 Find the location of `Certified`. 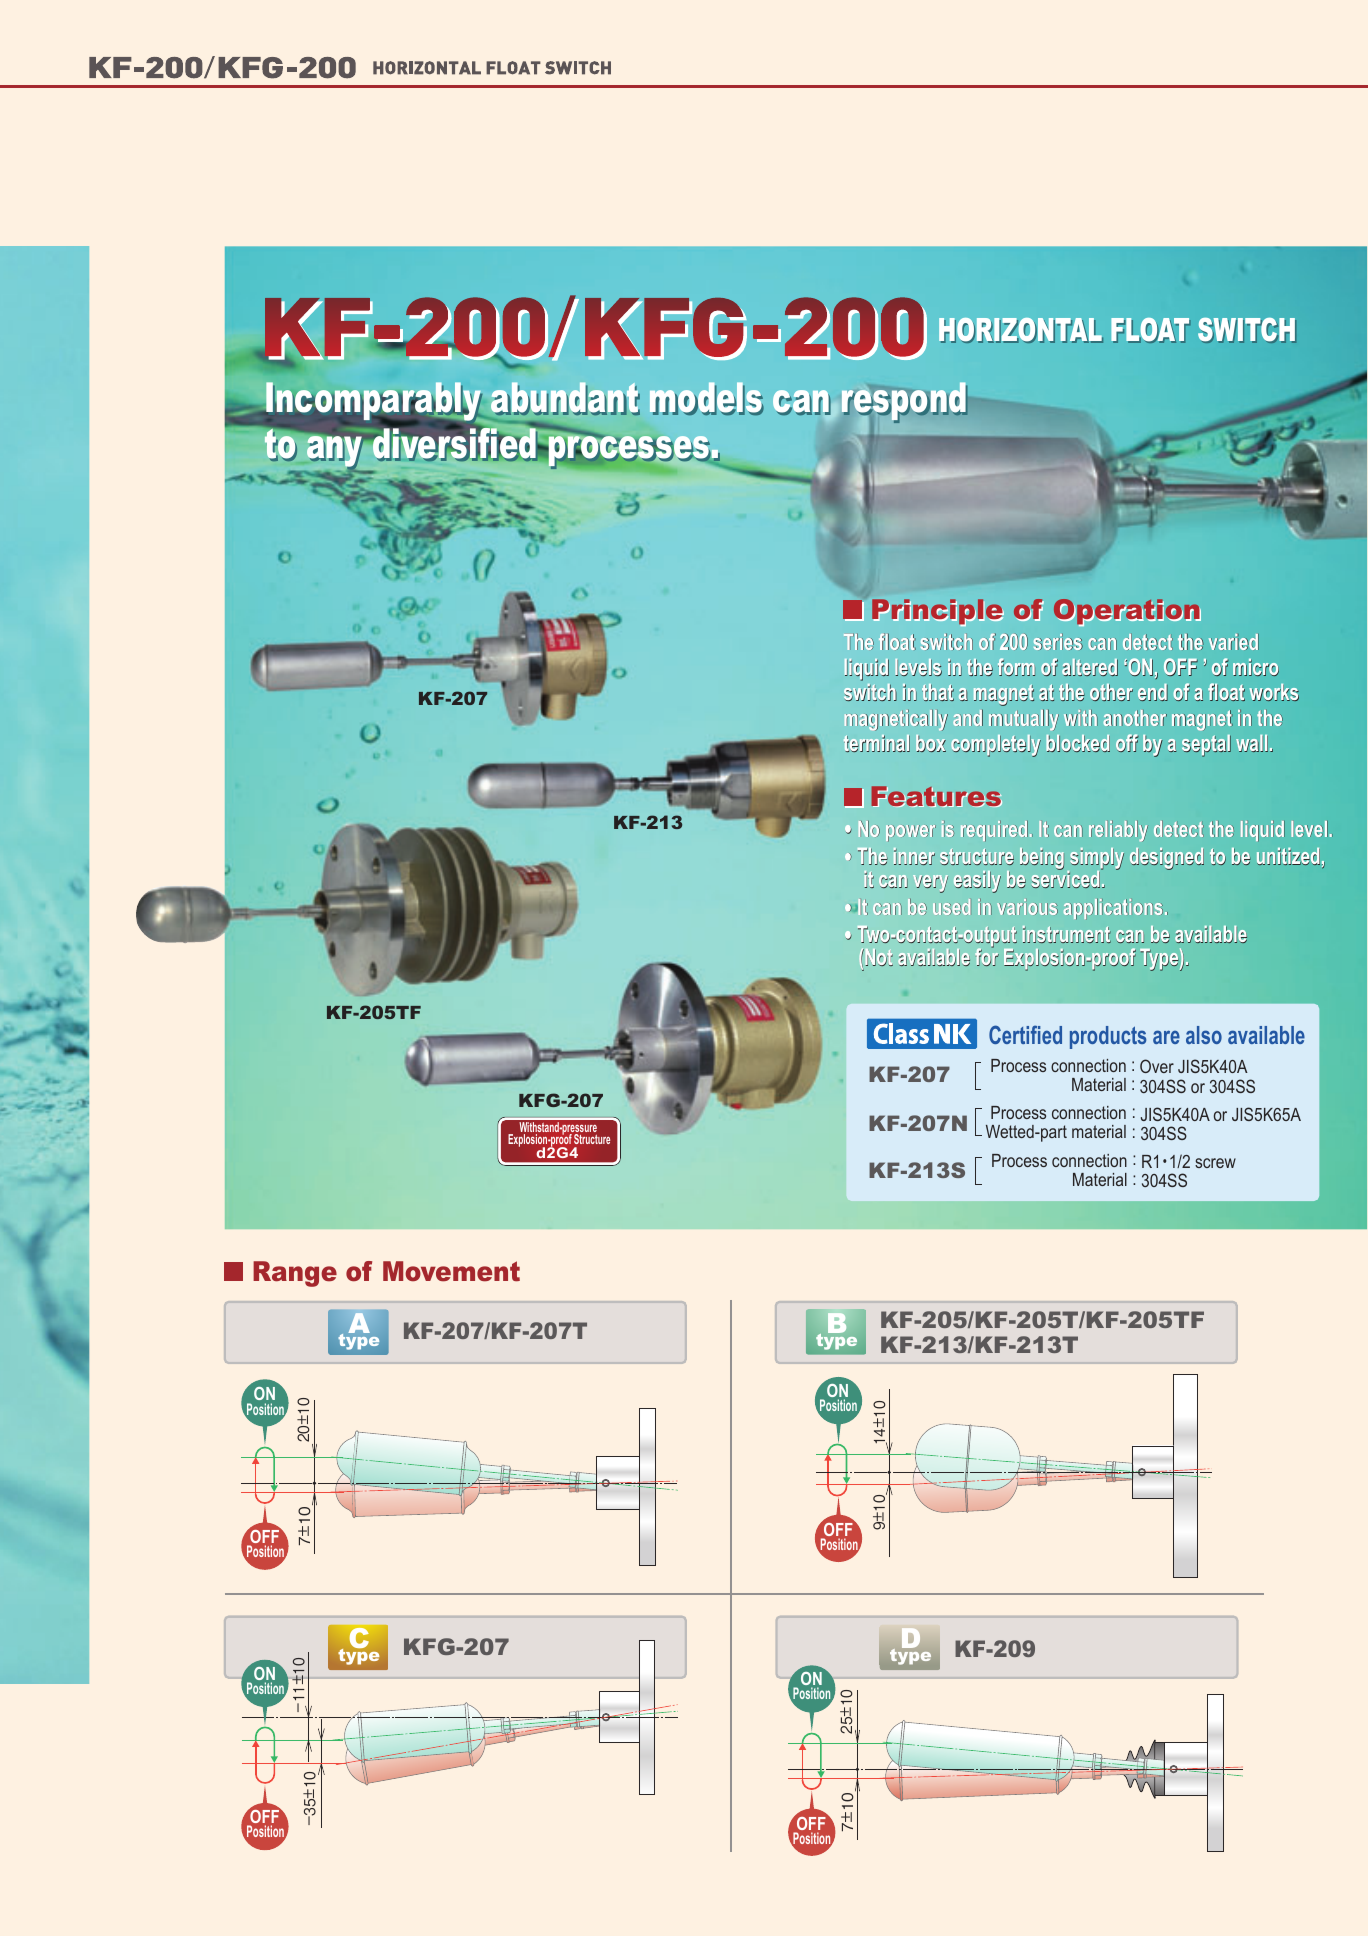

Certified is located at coordinates (1025, 1034).
